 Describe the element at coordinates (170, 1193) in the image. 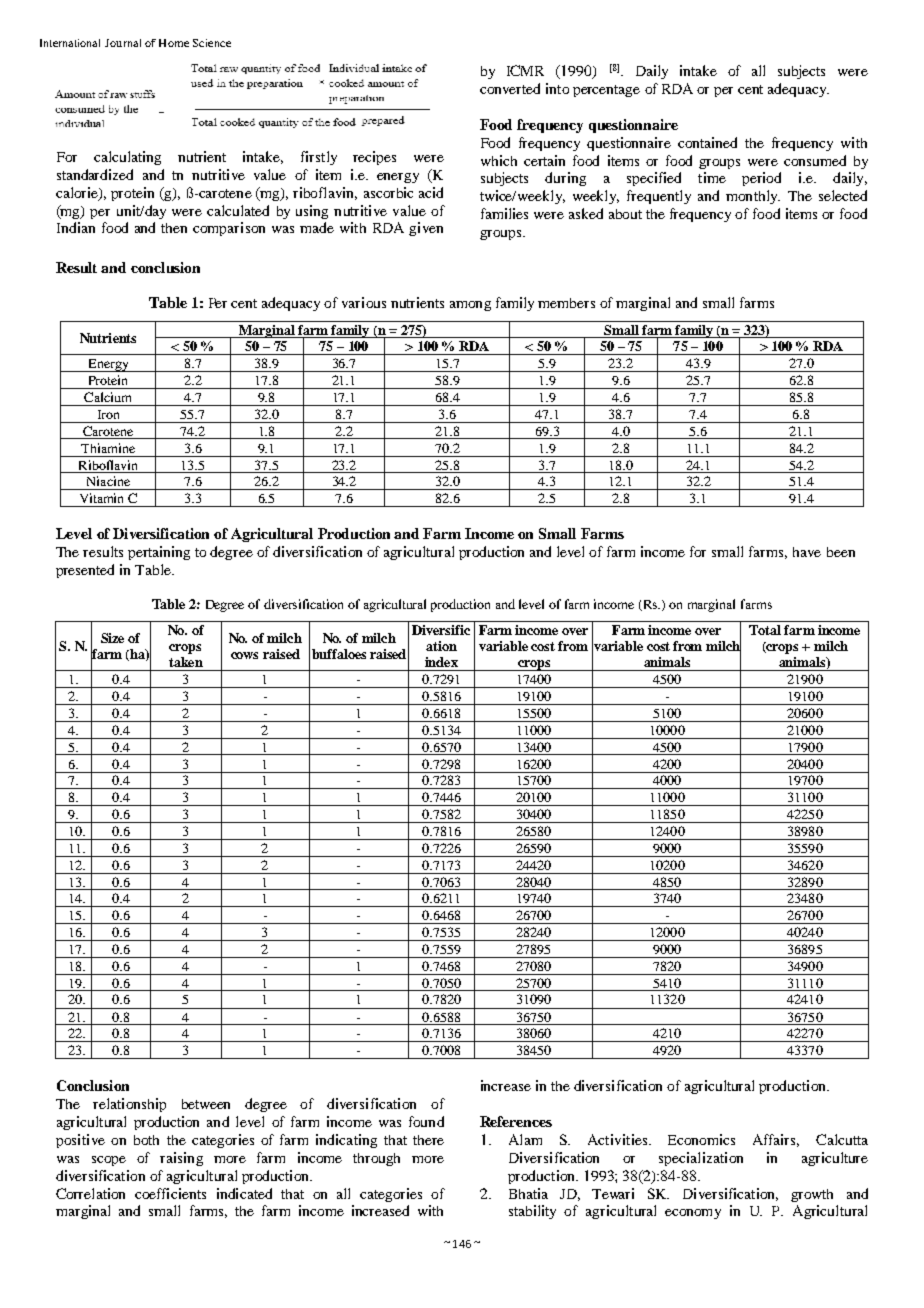

I see `coefficients` at that location.
